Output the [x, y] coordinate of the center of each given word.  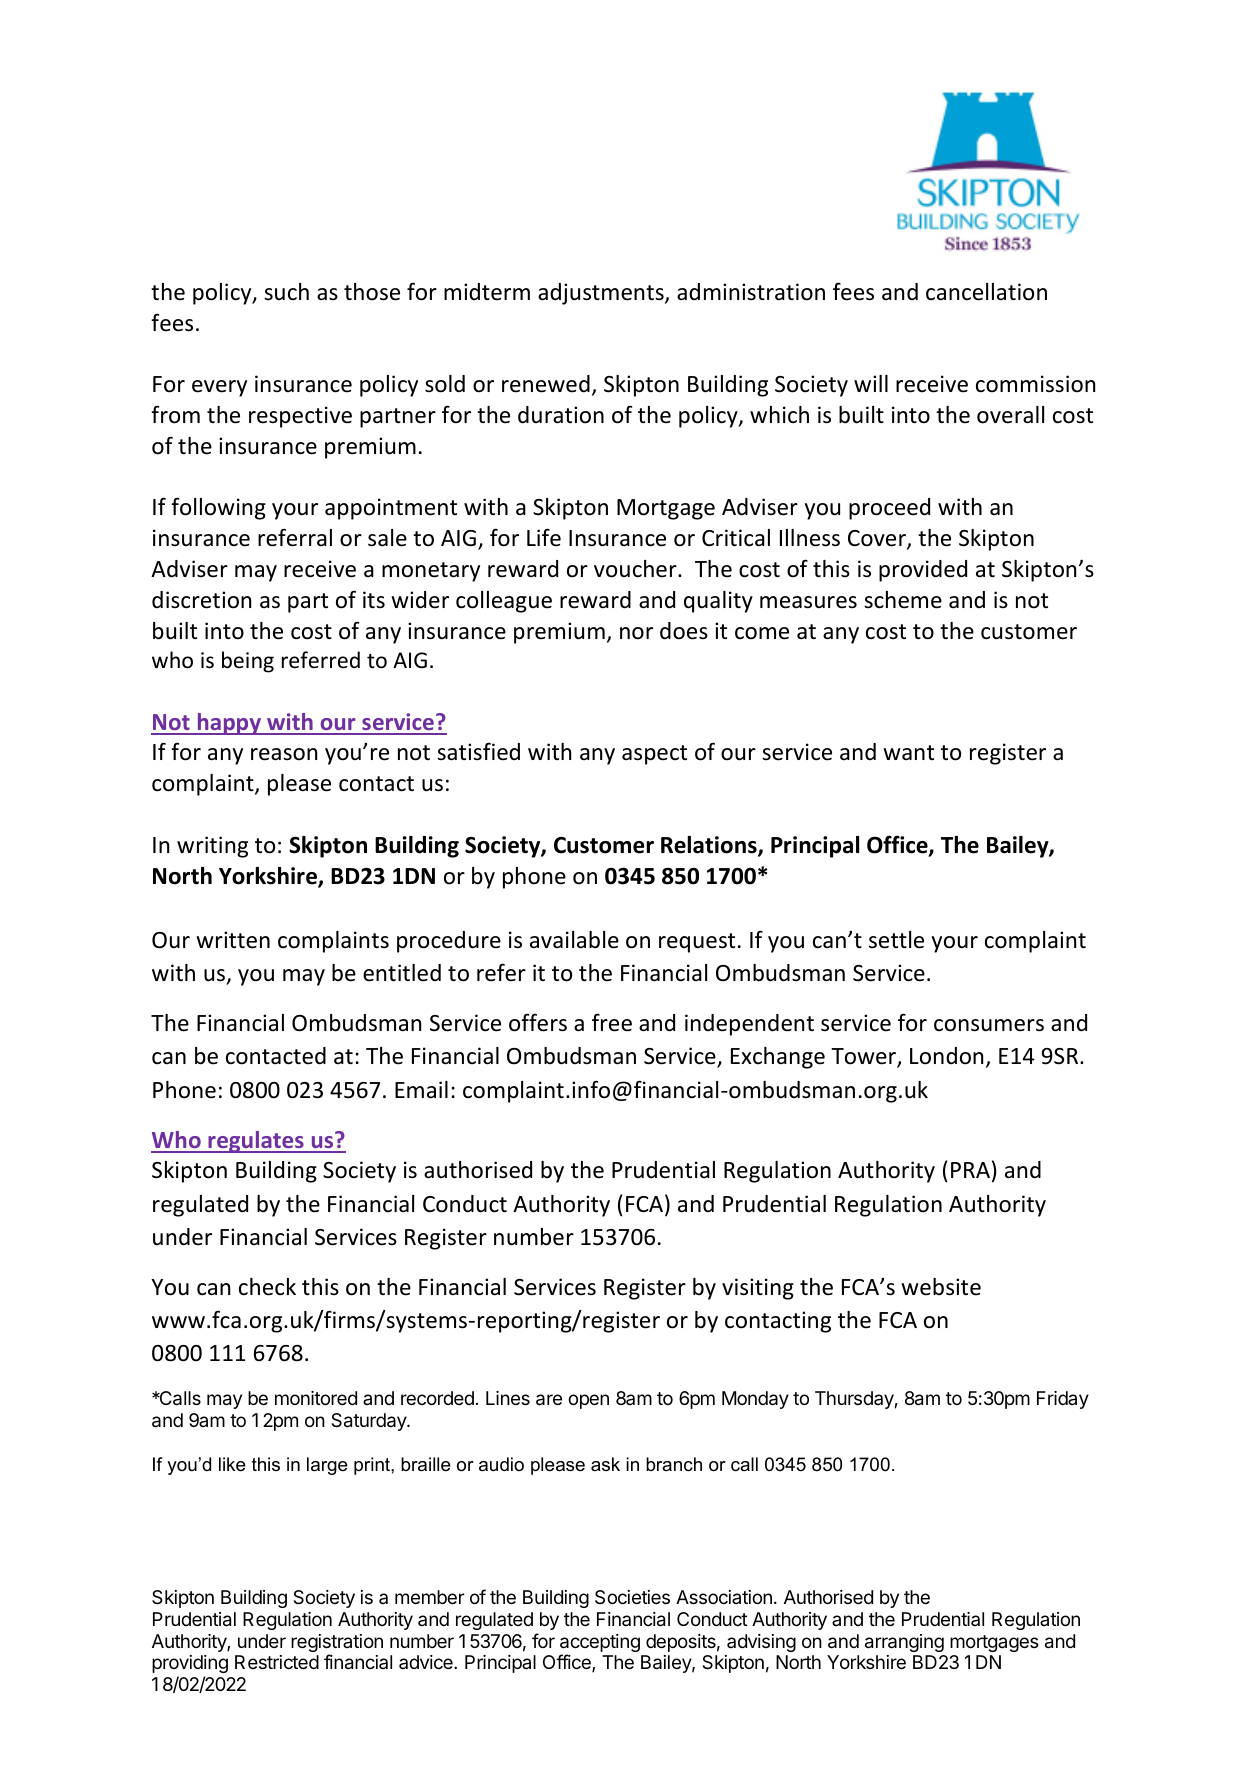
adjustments [602, 294]
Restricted [277, 1662]
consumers [989, 1025]
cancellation [986, 292]
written [233, 940]
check [267, 1287]
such [286, 292]
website [941, 1287]
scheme [903, 600]
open [588, 1401]
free [612, 1022]
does [684, 631]
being [248, 662]
